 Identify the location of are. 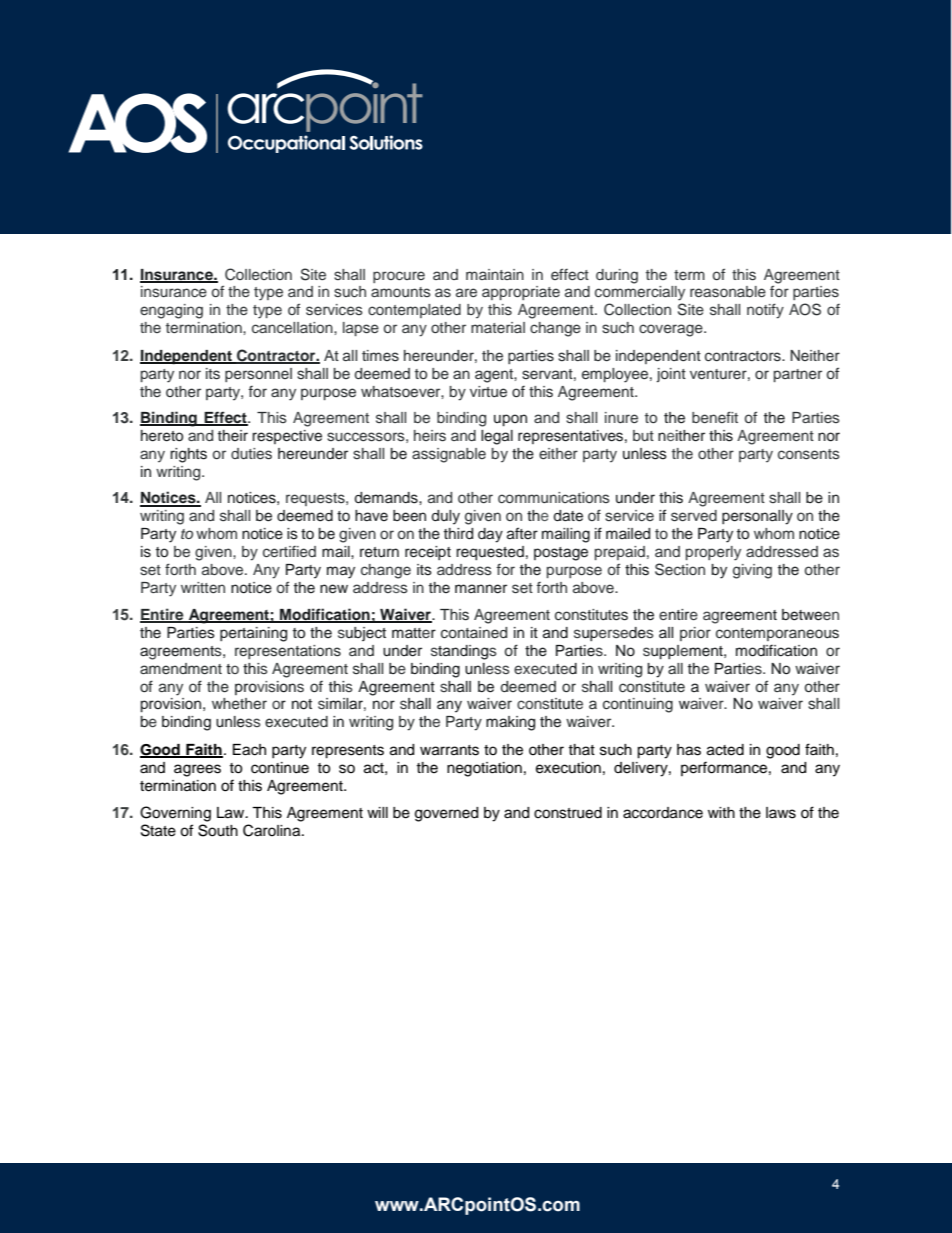
(466, 292).
